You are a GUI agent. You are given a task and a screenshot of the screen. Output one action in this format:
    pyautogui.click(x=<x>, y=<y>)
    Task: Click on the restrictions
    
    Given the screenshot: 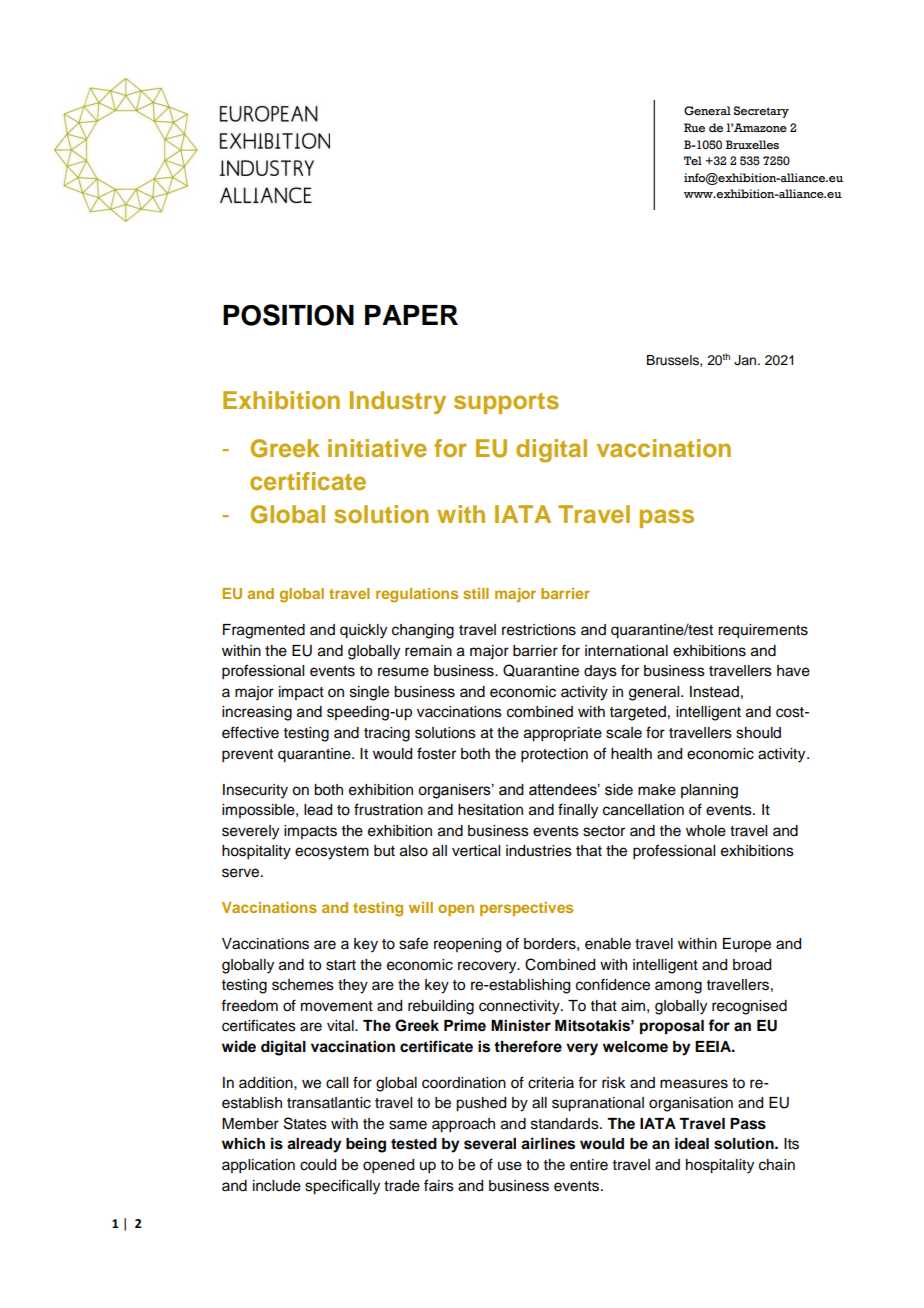 What is the action you would take?
    pyautogui.click(x=539, y=630)
